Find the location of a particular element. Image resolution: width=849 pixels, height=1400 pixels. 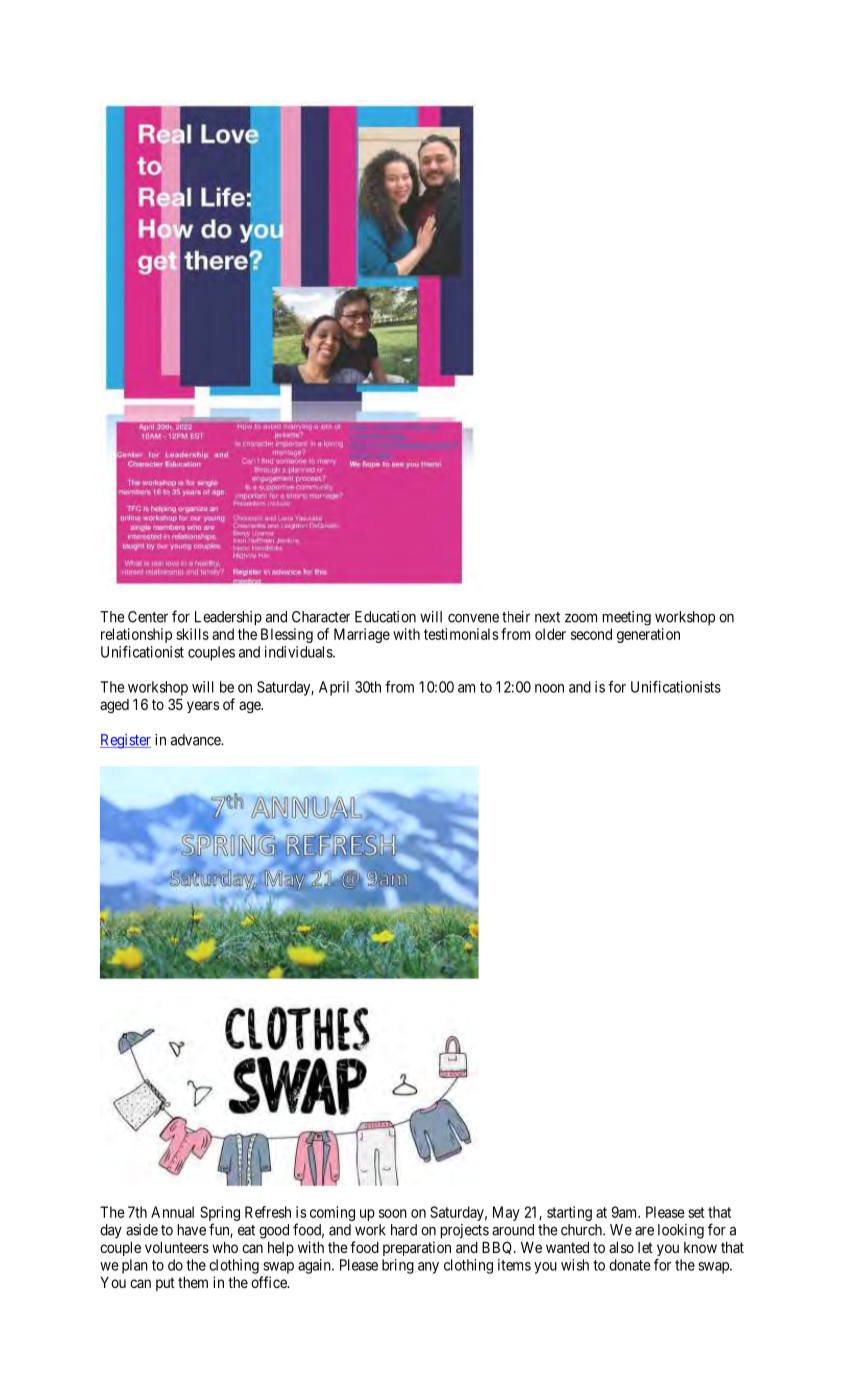

soon is located at coordinates (393, 1213).
